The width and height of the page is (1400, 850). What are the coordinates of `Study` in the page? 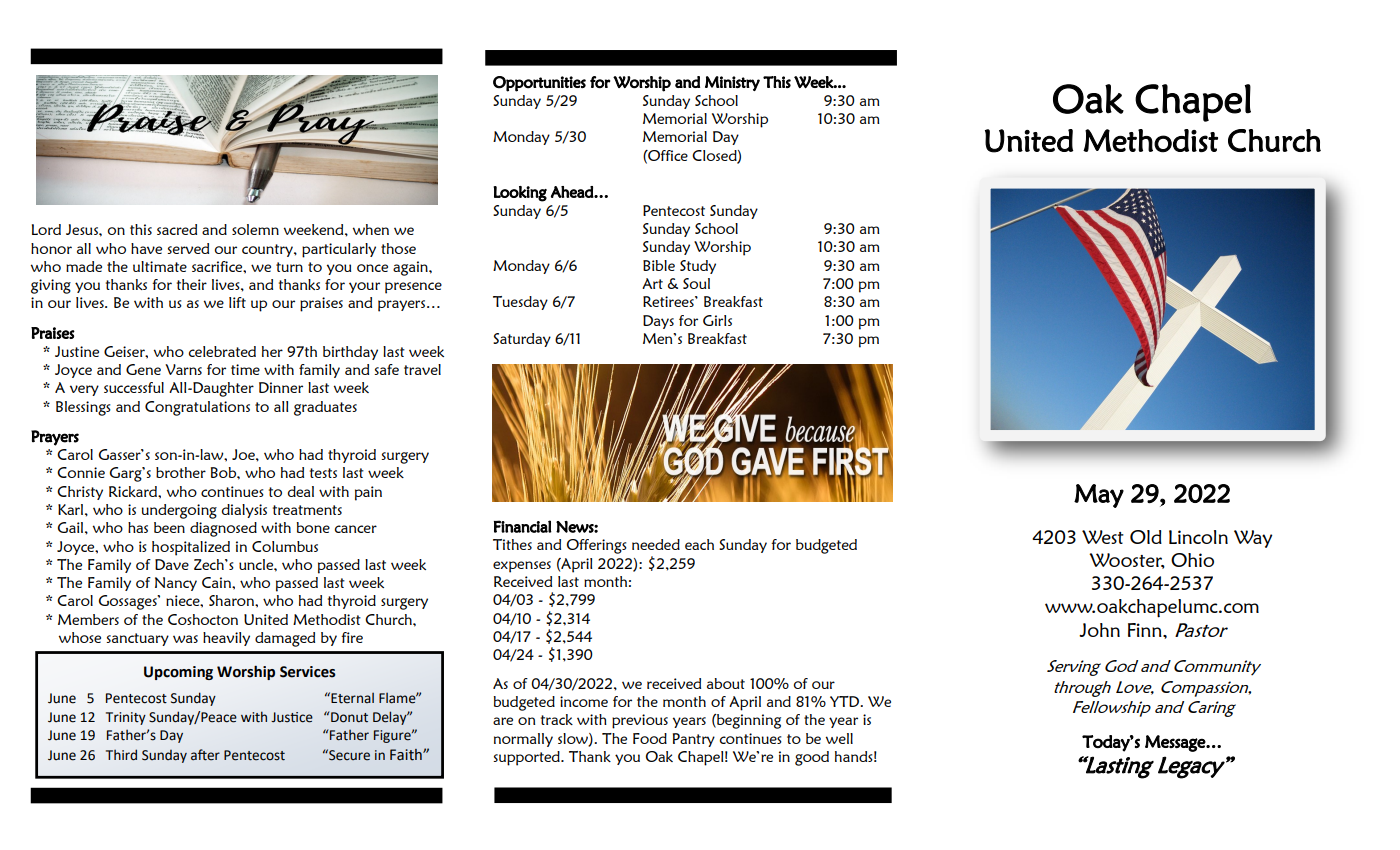 It's located at (698, 267).
